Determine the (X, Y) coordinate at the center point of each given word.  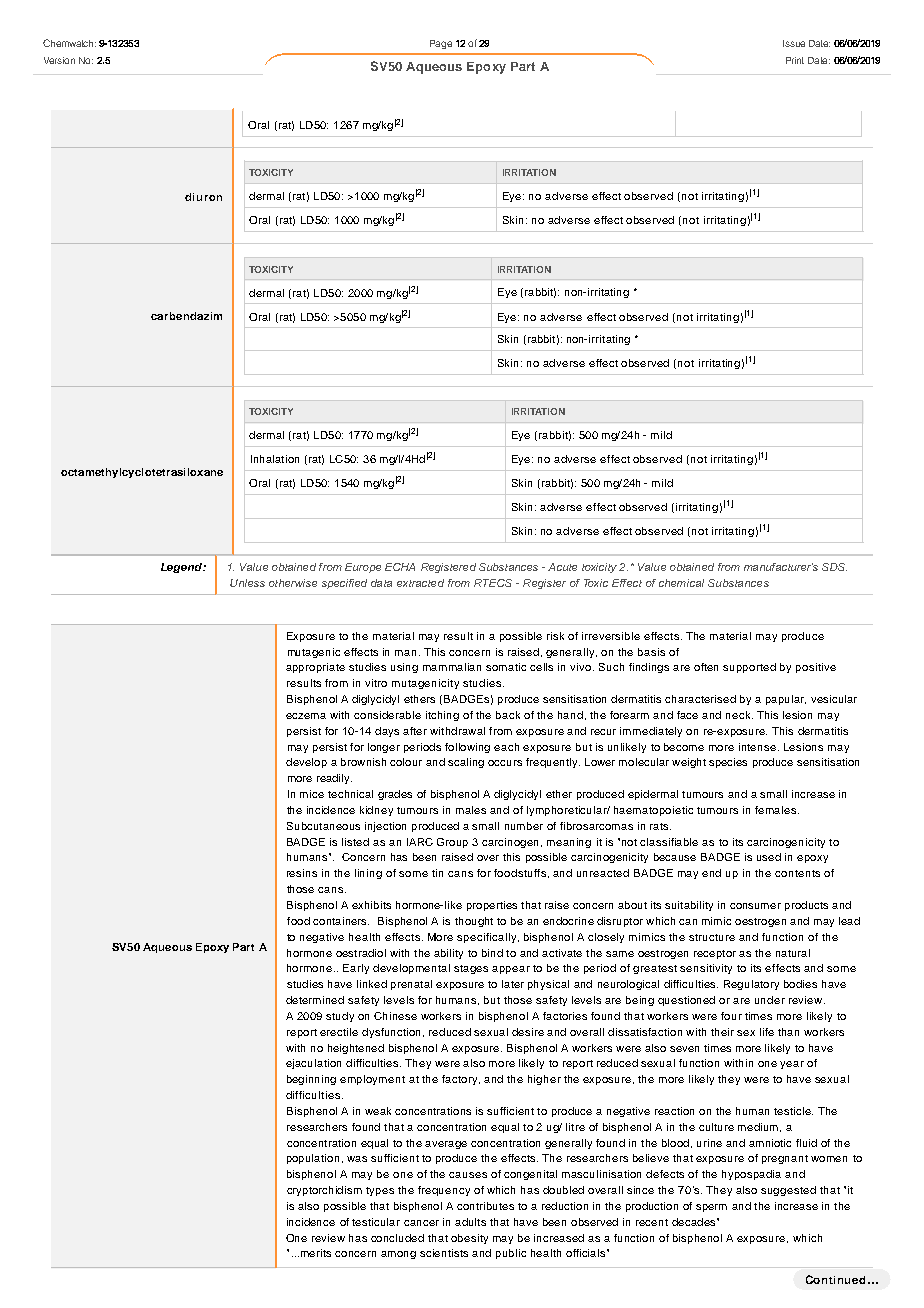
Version (59, 60)
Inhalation (275, 459)
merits (316, 1253)
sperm (711, 1208)
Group (452, 843)
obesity (469, 1239)
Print (795, 60)
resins (302, 873)
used (769, 857)
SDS (834, 567)
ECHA (400, 567)
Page (441, 44)
